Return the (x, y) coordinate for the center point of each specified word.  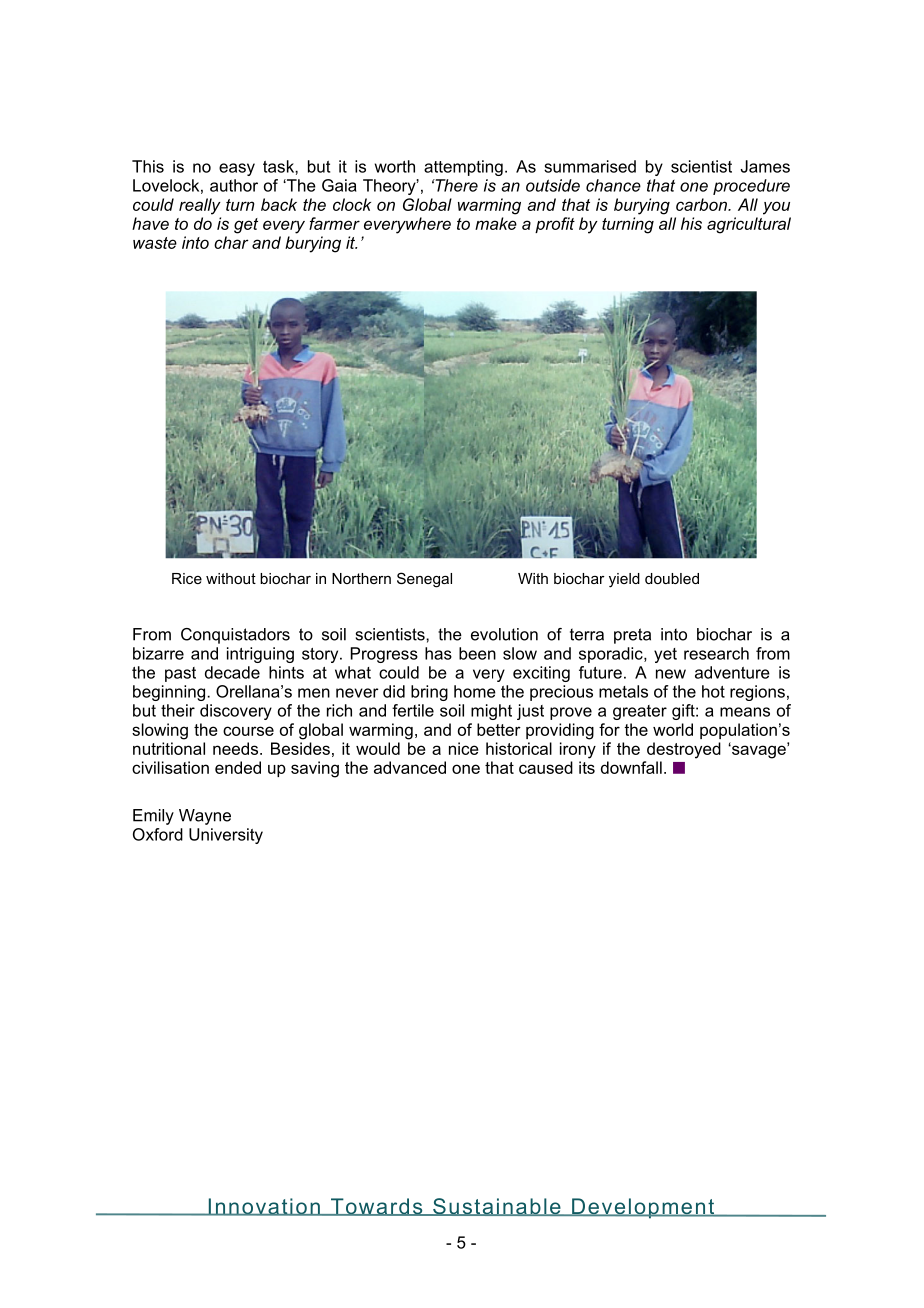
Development (643, 1208)
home (475, 691)
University (226, 836)
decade (232, 672)
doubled (672, 578)
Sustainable (497, 1207)
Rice (187, 578)
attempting (463, 168)
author (234, 185)
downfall (631, 767)
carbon (703, 204)
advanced (410, 767)
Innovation (264, 1207)
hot (713, 691)
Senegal (424, 580)
